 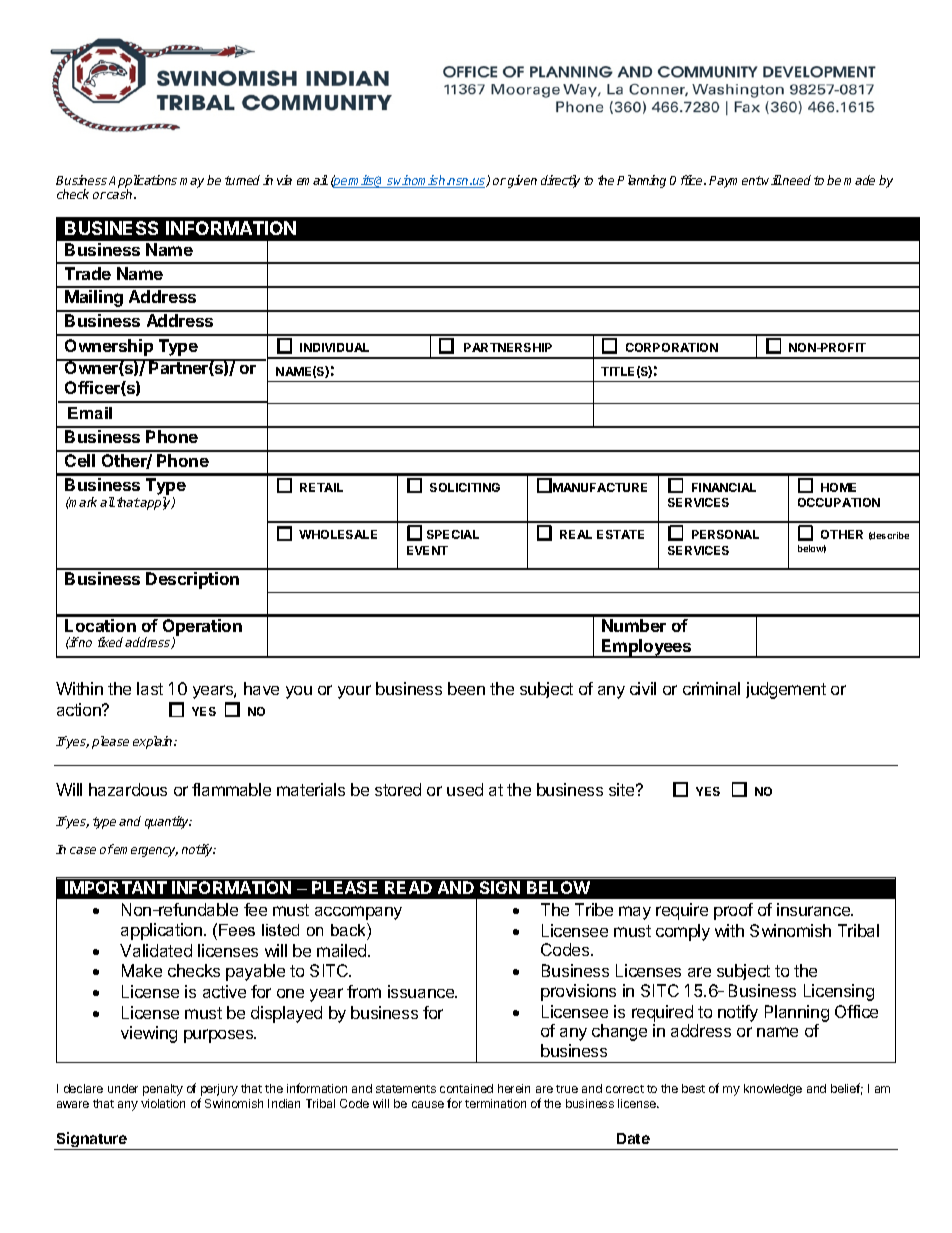 I want to click on given, so click(x=522, y=181).
